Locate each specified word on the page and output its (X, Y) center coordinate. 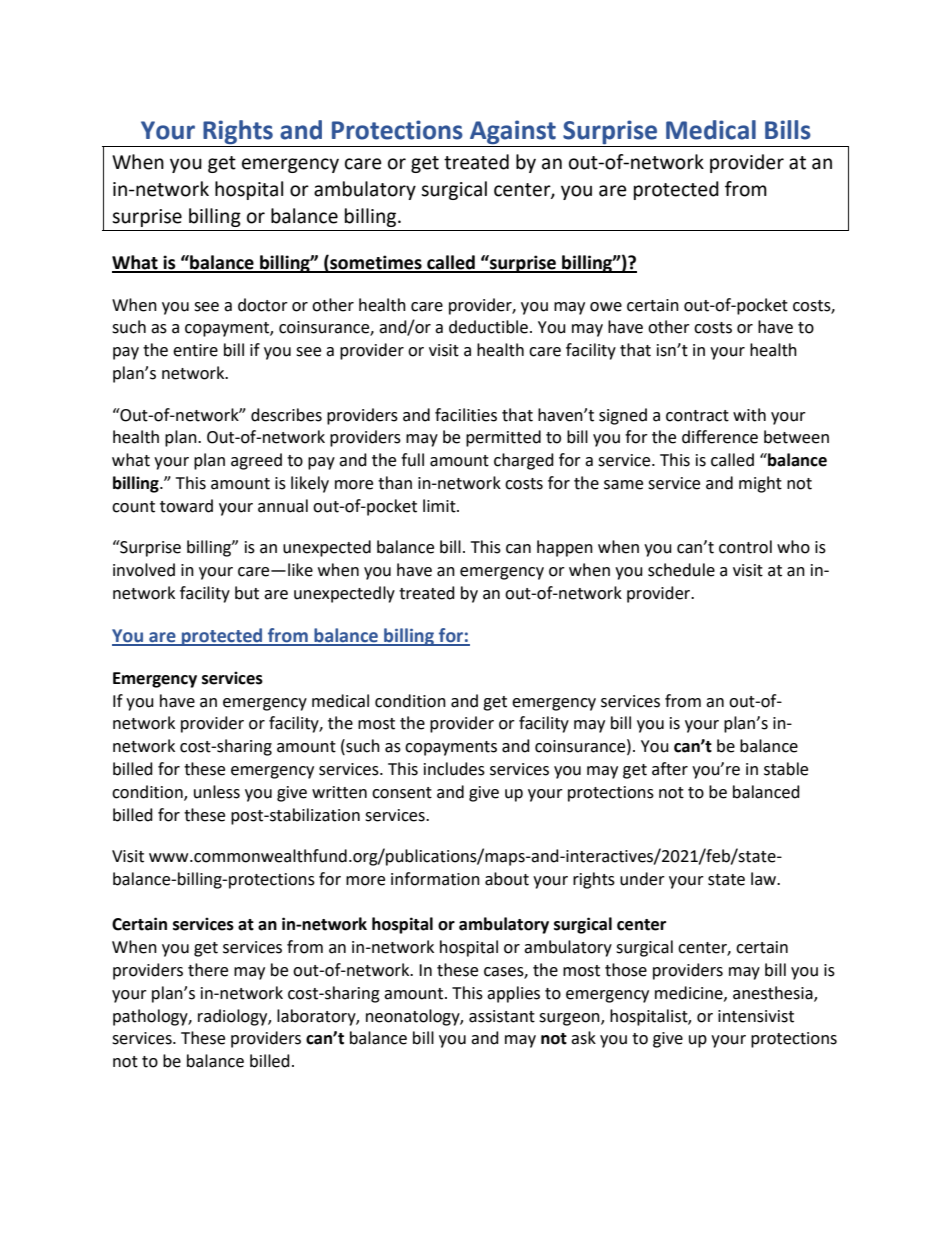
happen (565, 548)
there (208, 970)
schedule (681, 570)
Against (513, 132)
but (247, 593)
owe (606, 307)
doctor (263, 305)
